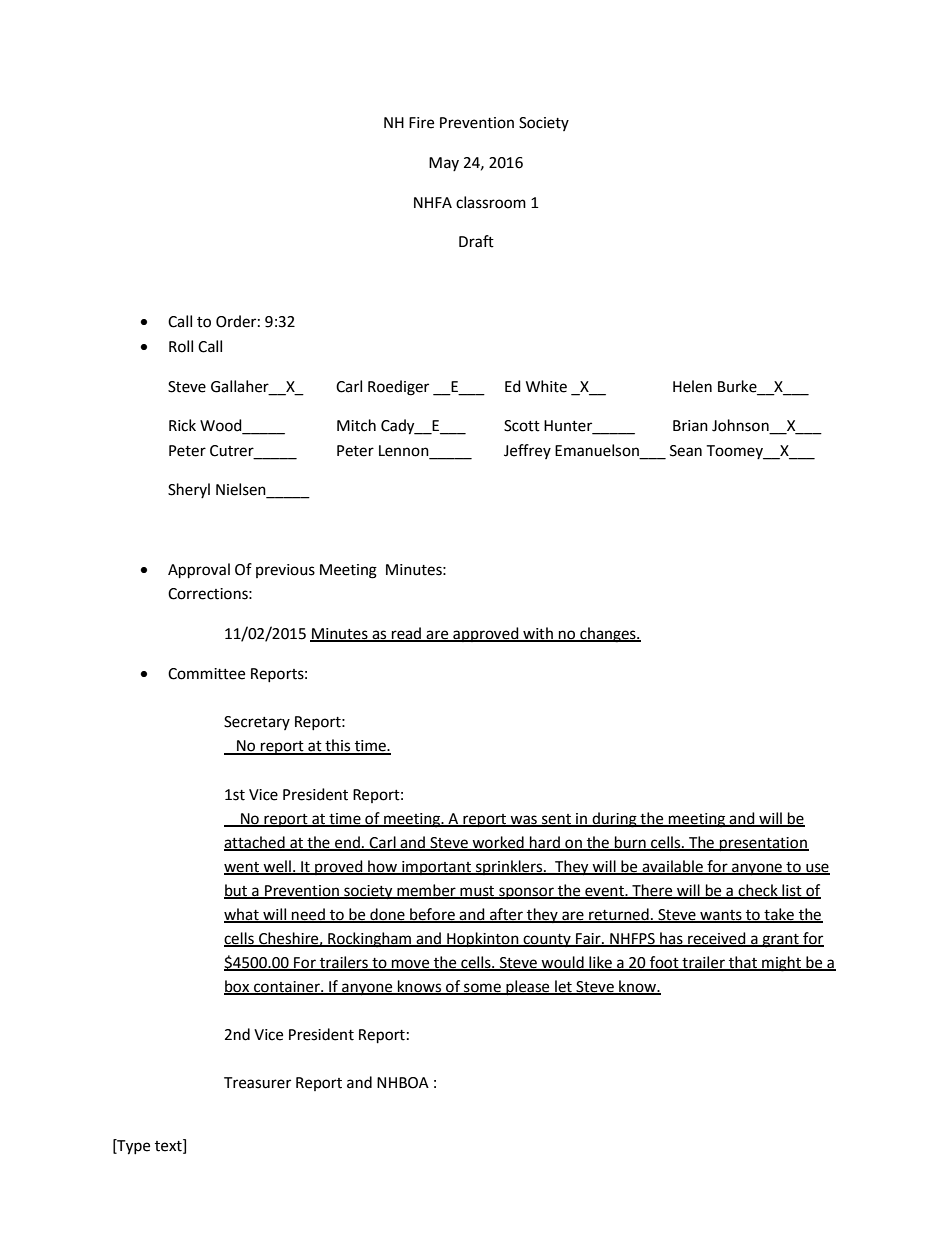 The width and height of the document is (952, 1233). What do you see at coordinates (498, 843) in the document?
I see `worked` at bounding box center [498, 843].
